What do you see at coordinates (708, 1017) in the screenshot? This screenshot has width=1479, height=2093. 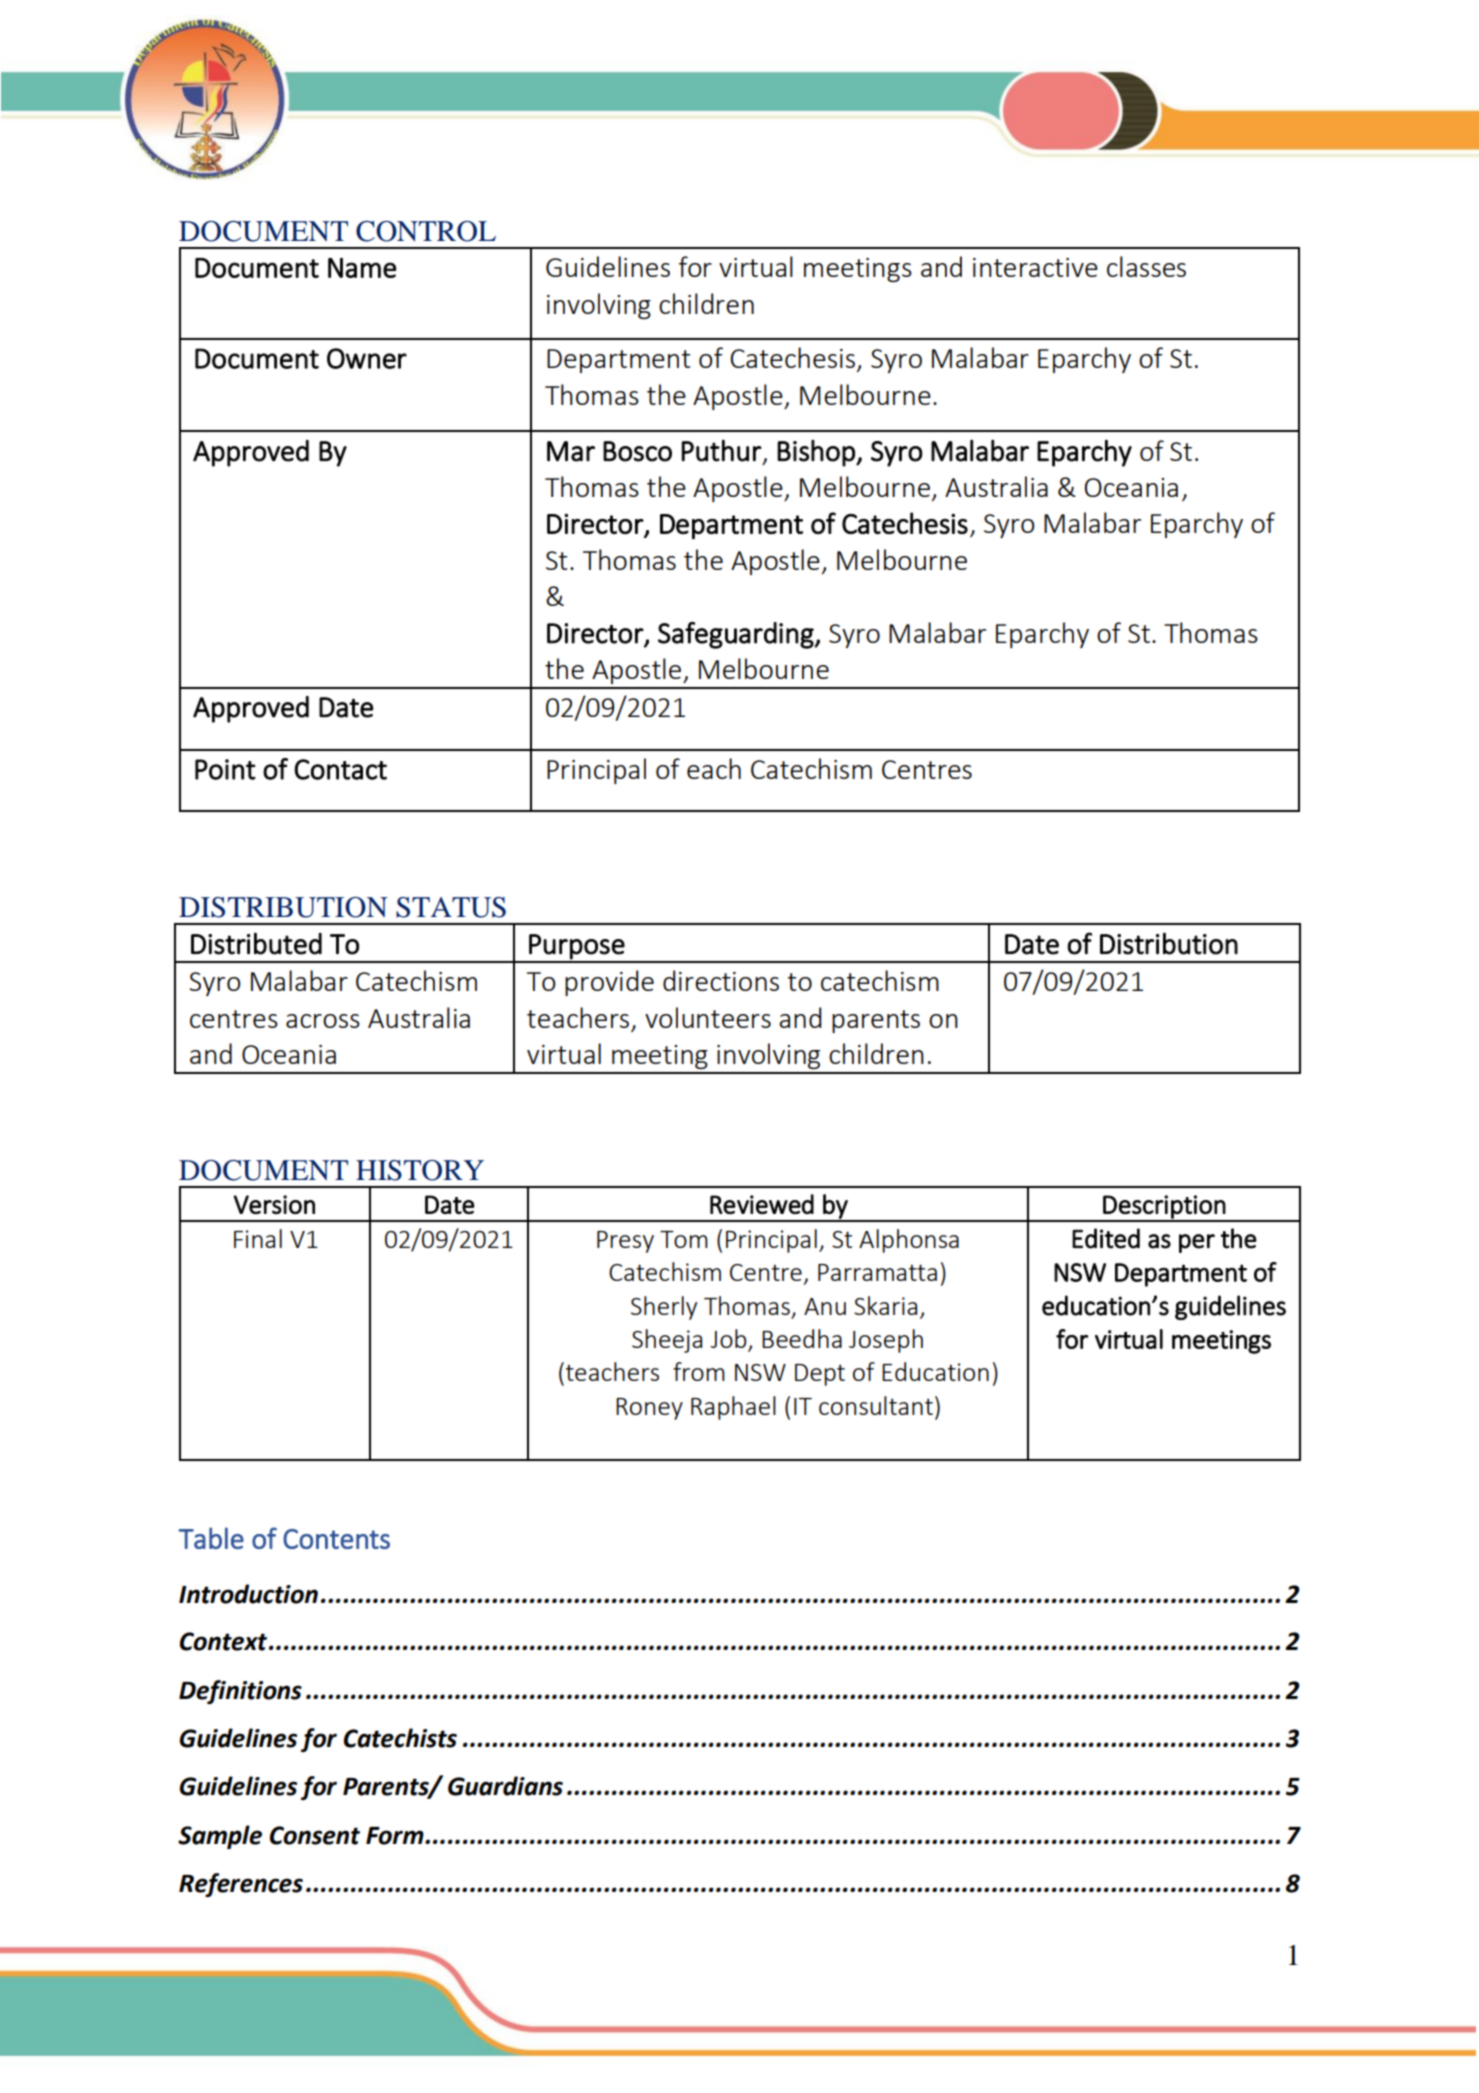 I see `volunteers` at bounding box center [708, 1017].
